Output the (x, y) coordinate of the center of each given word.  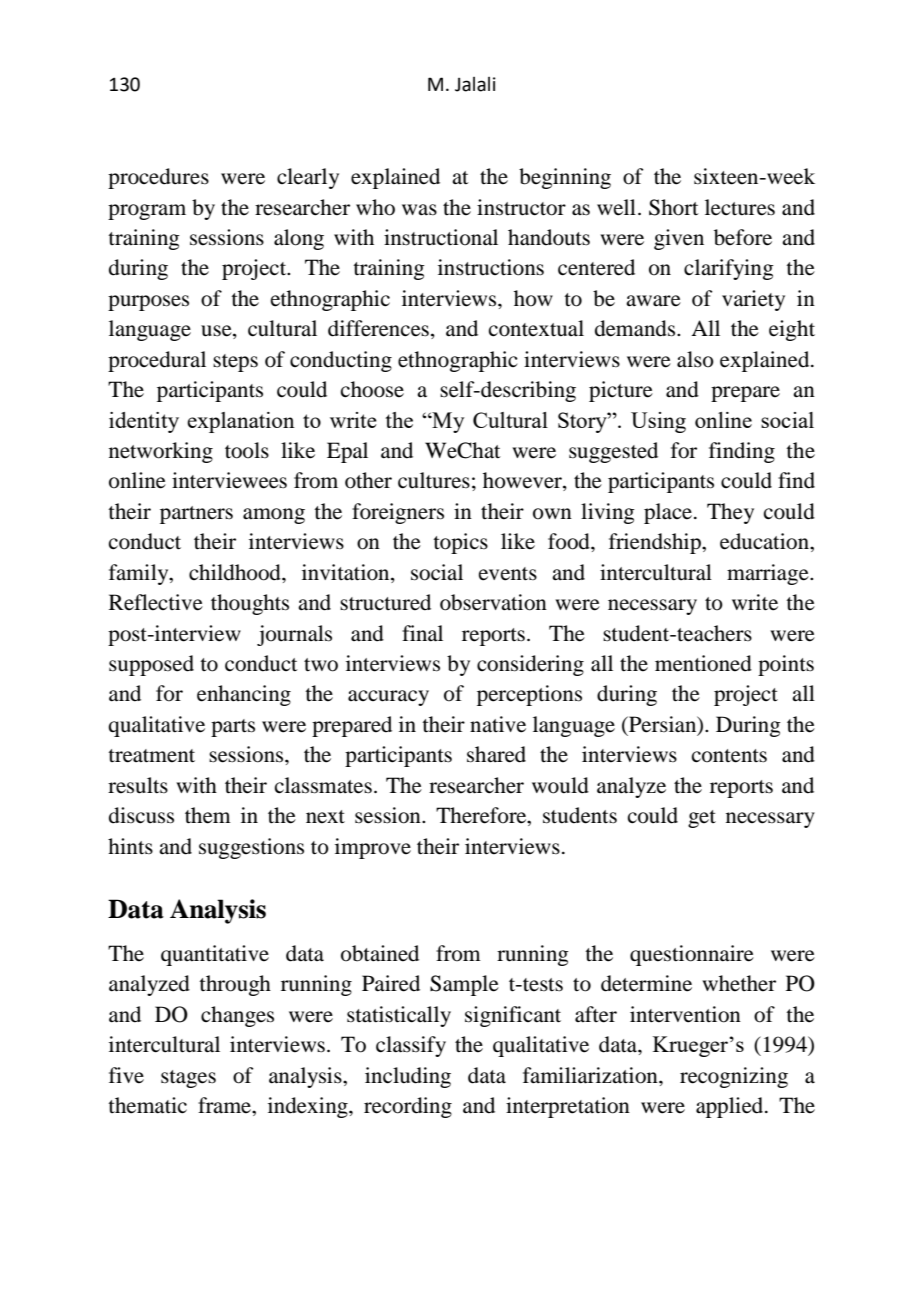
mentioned (703, 663)
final (422, 633)
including (408, 1077)
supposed (151, 665)
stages (188, 1079)
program (147, 212)
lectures (740, 207)
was (419, 210)
